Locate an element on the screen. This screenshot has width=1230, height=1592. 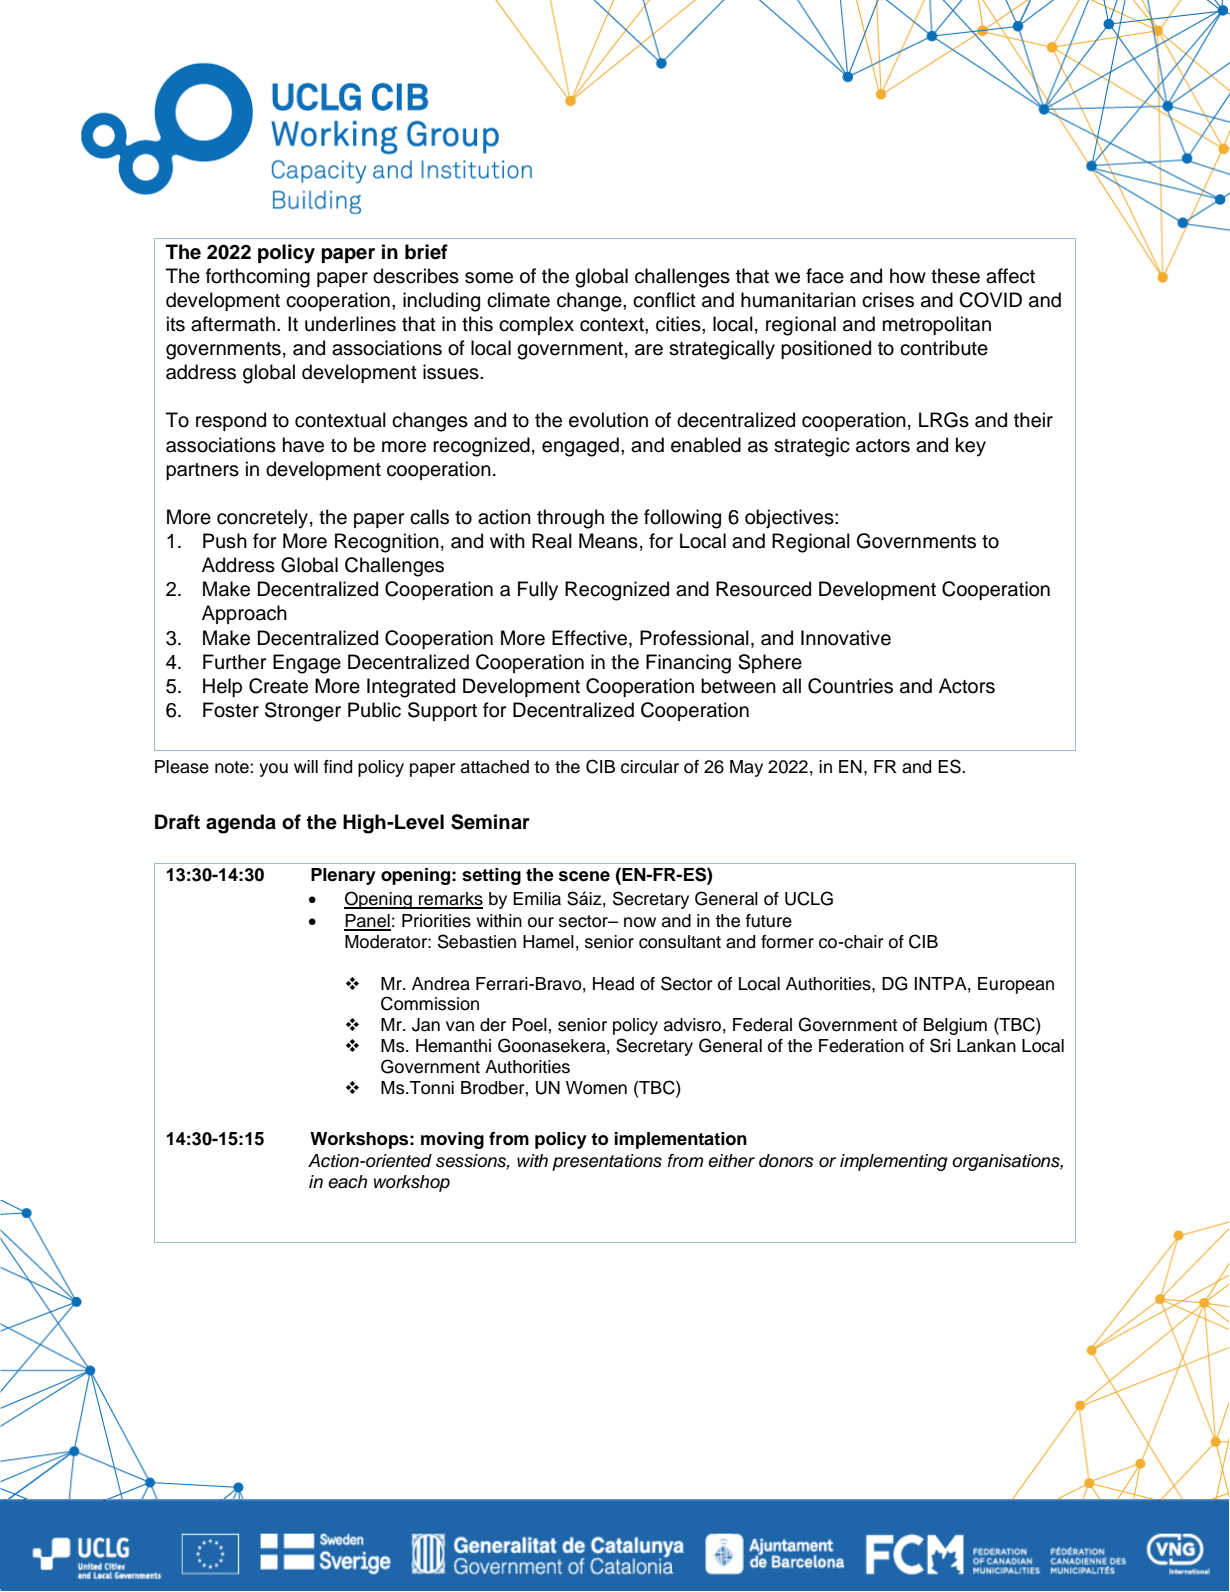
conflict is located at coordinates (664, 300).
